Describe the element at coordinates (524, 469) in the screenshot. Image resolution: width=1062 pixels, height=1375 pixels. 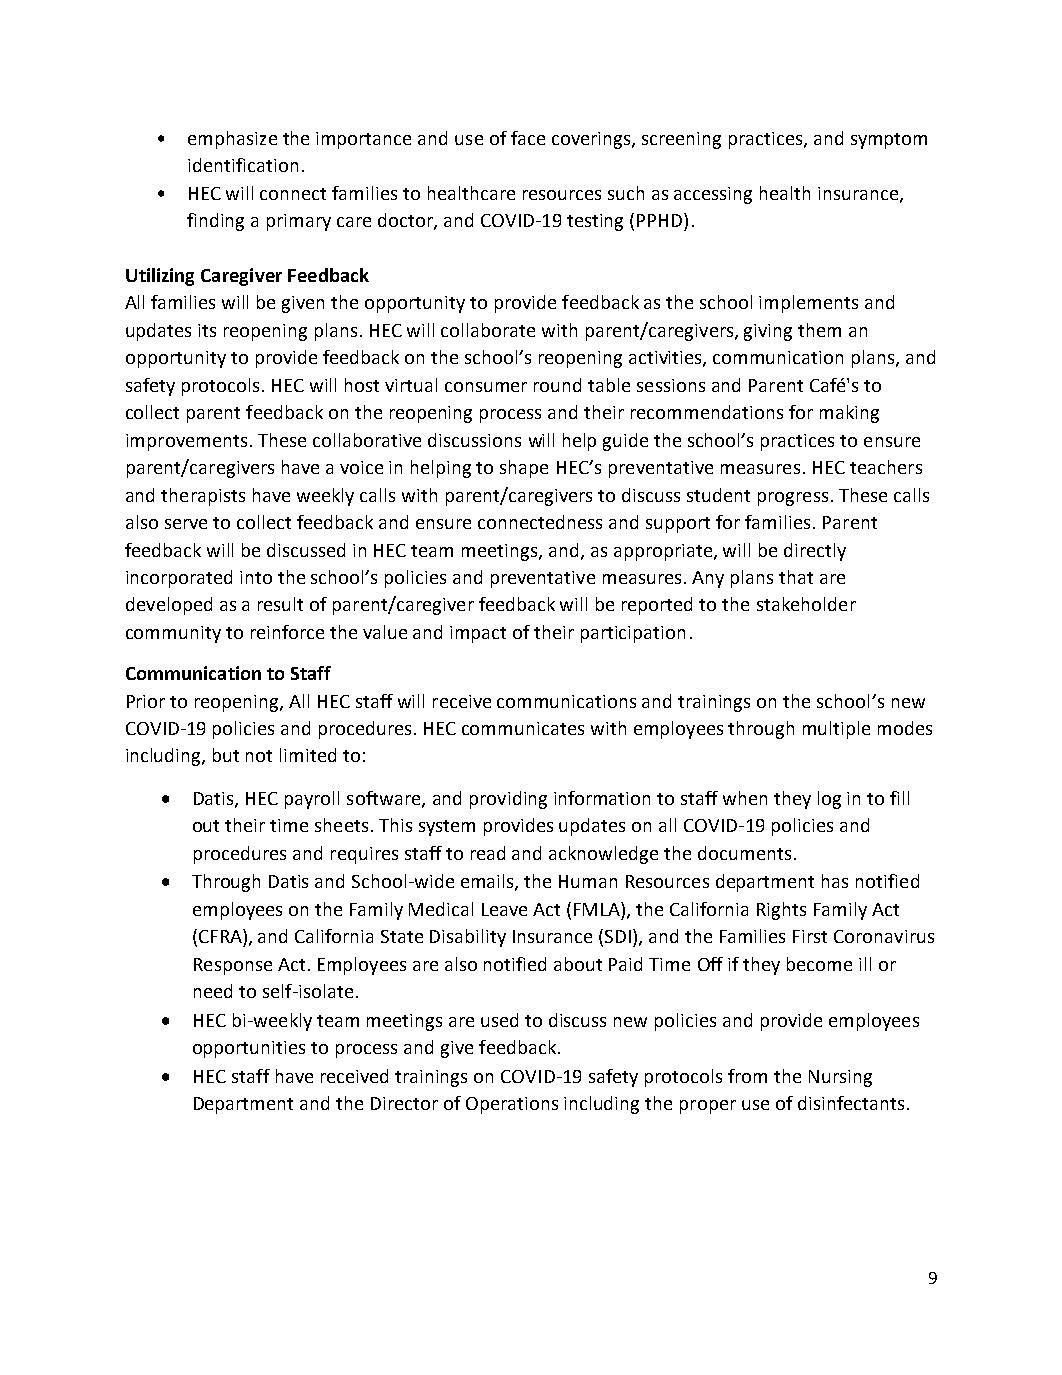
I see `shape` at that location.
